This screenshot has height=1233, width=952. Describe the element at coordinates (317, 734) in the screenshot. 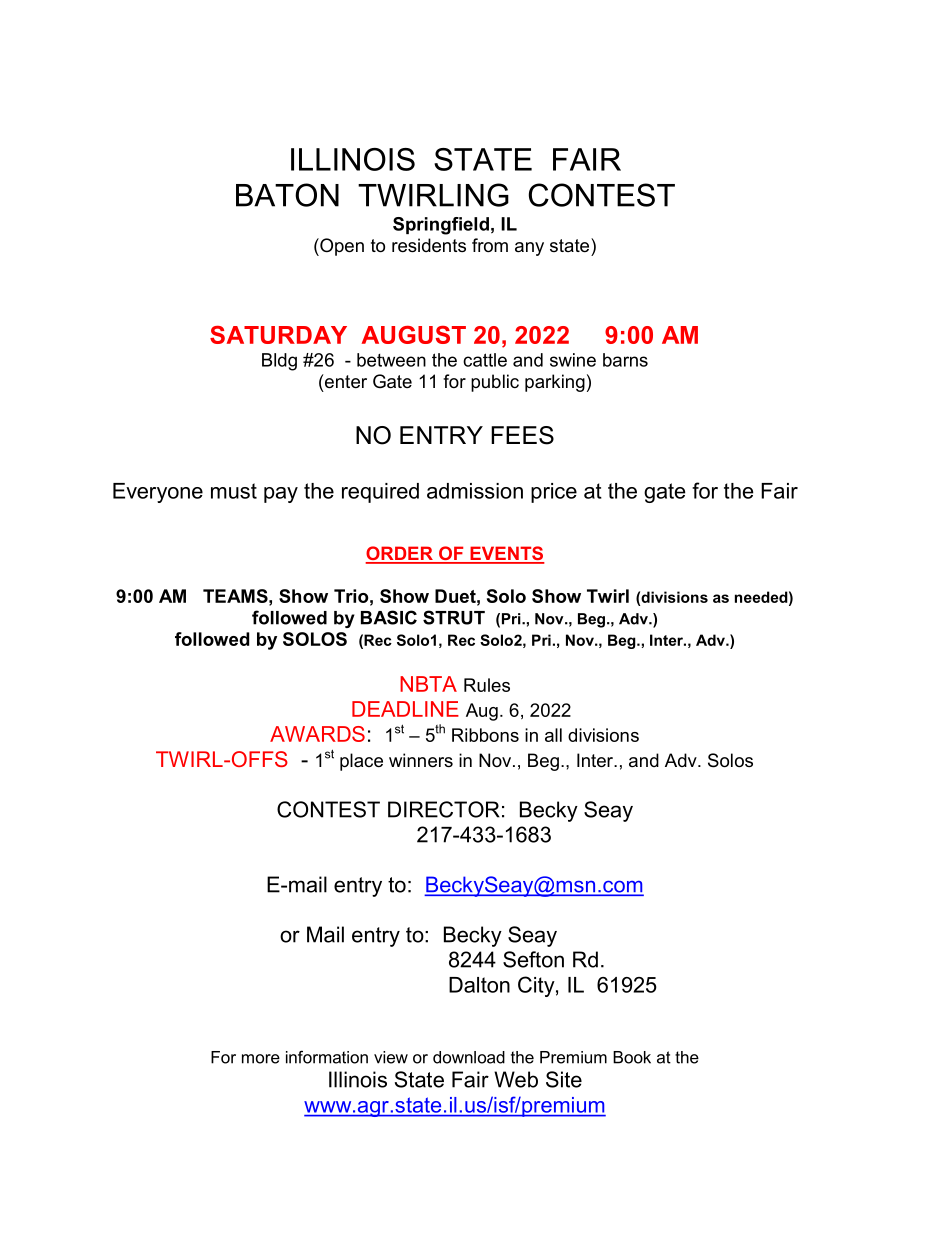

I see `AWARDS` at that location.
